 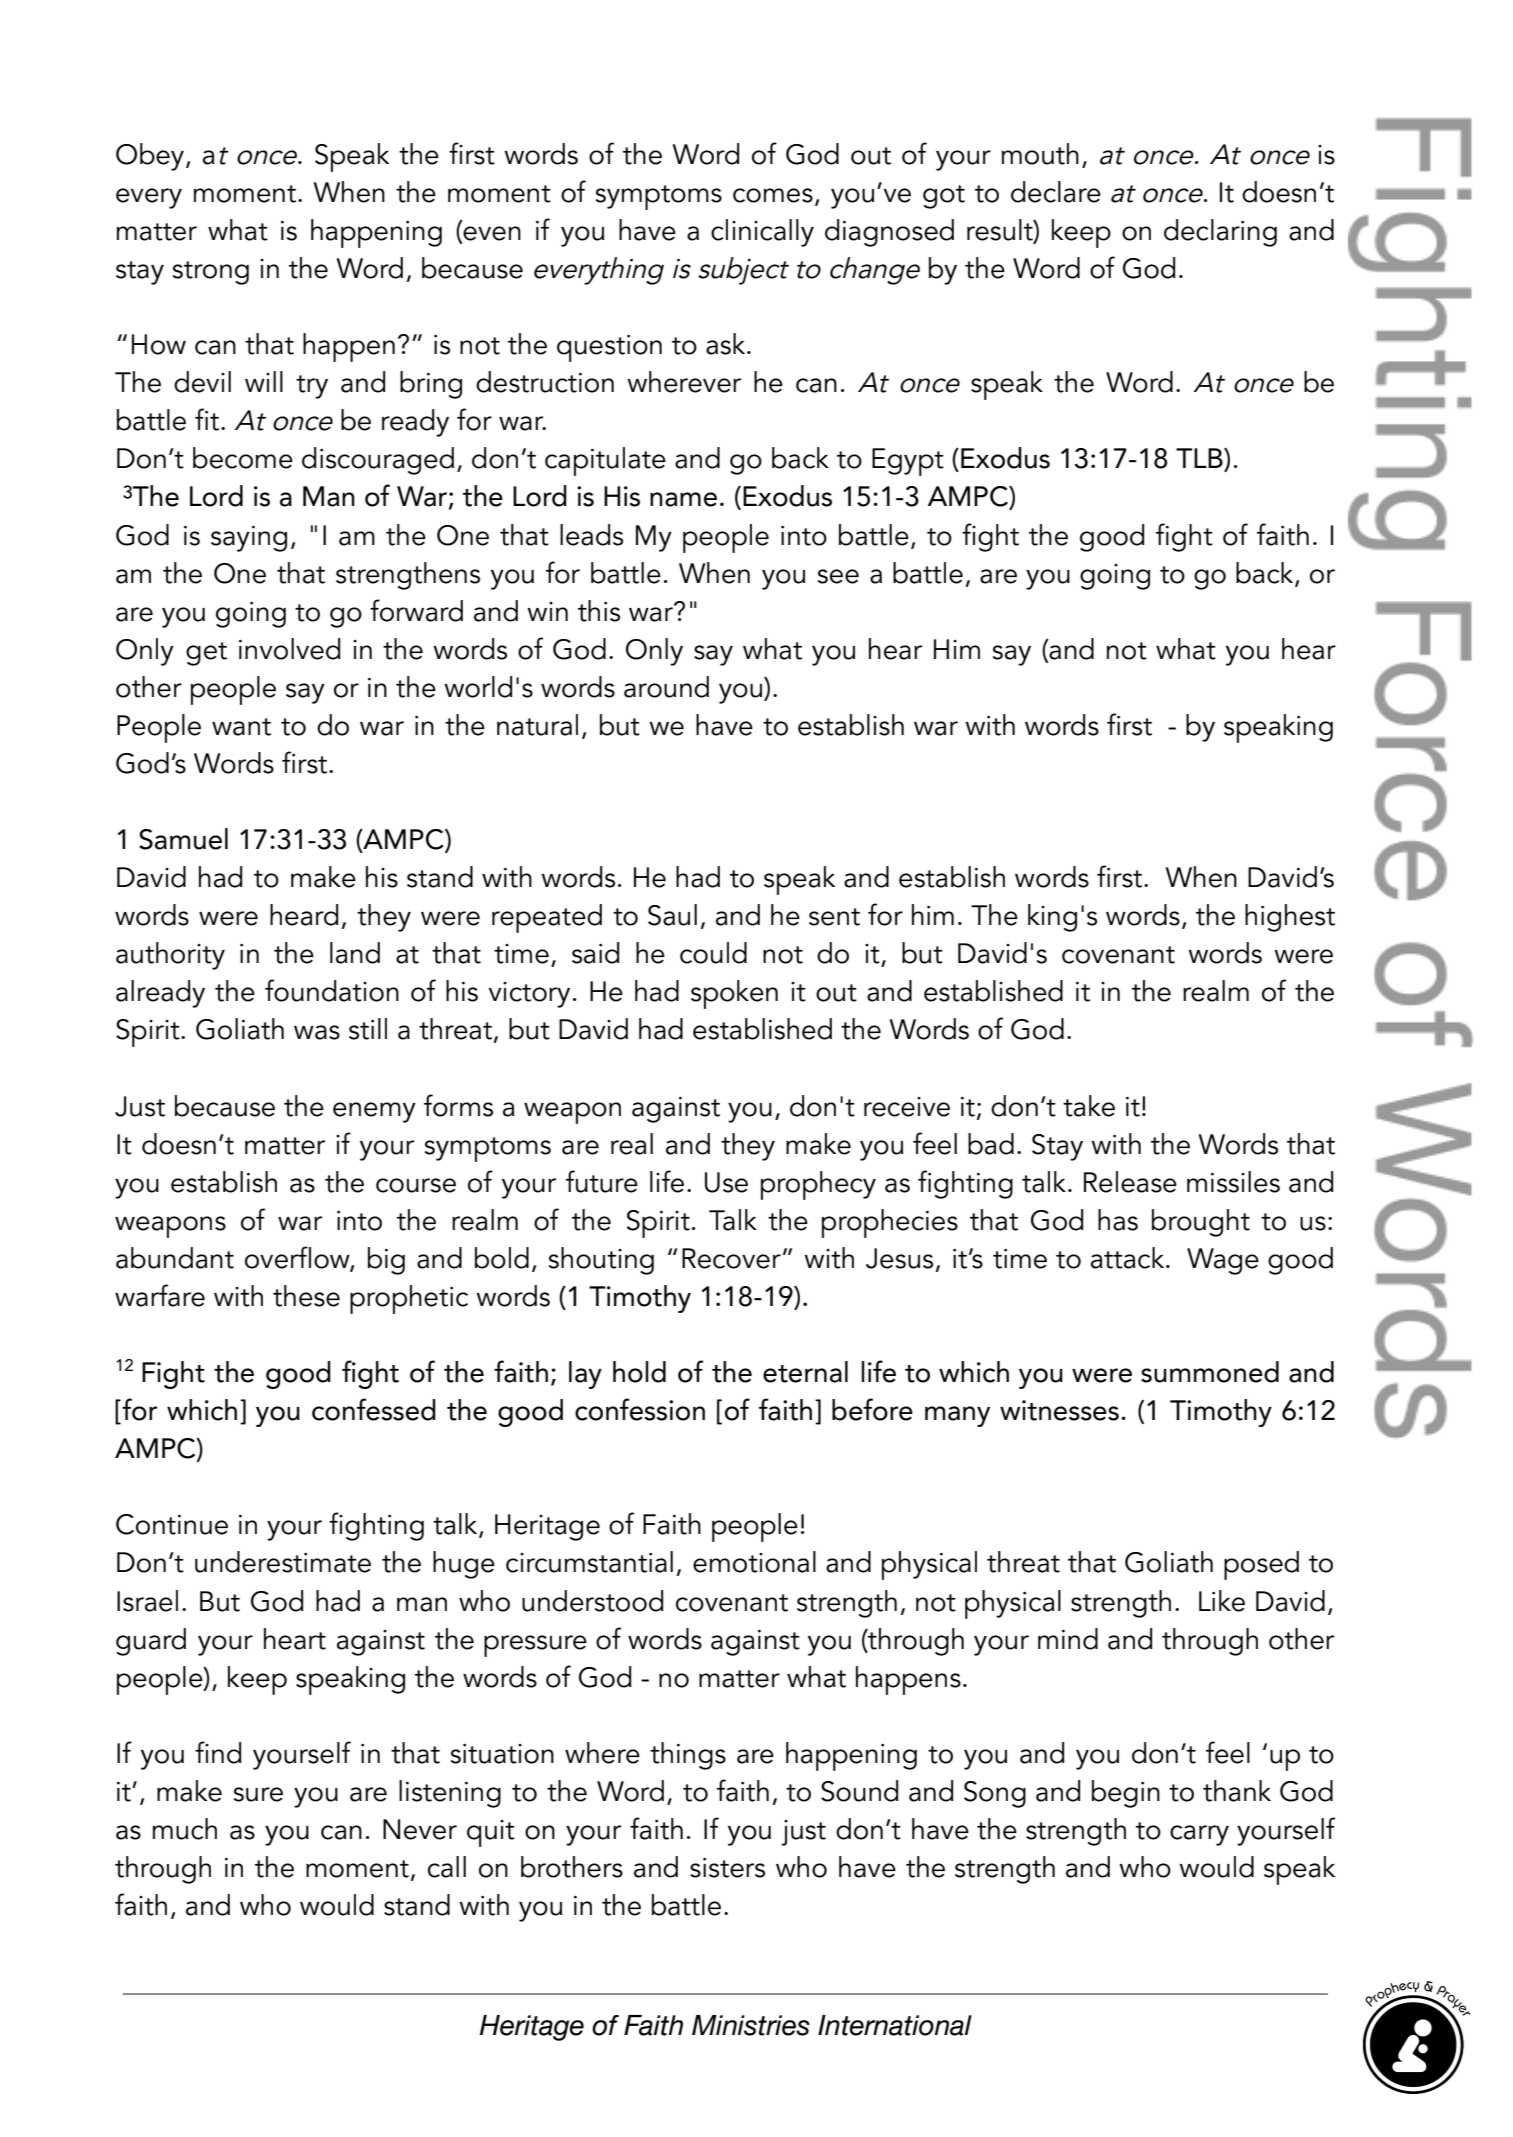 What do you see at coordinates (751, 2025) in the image?
I see `Ministries` at bounding box center [751, 2025].
